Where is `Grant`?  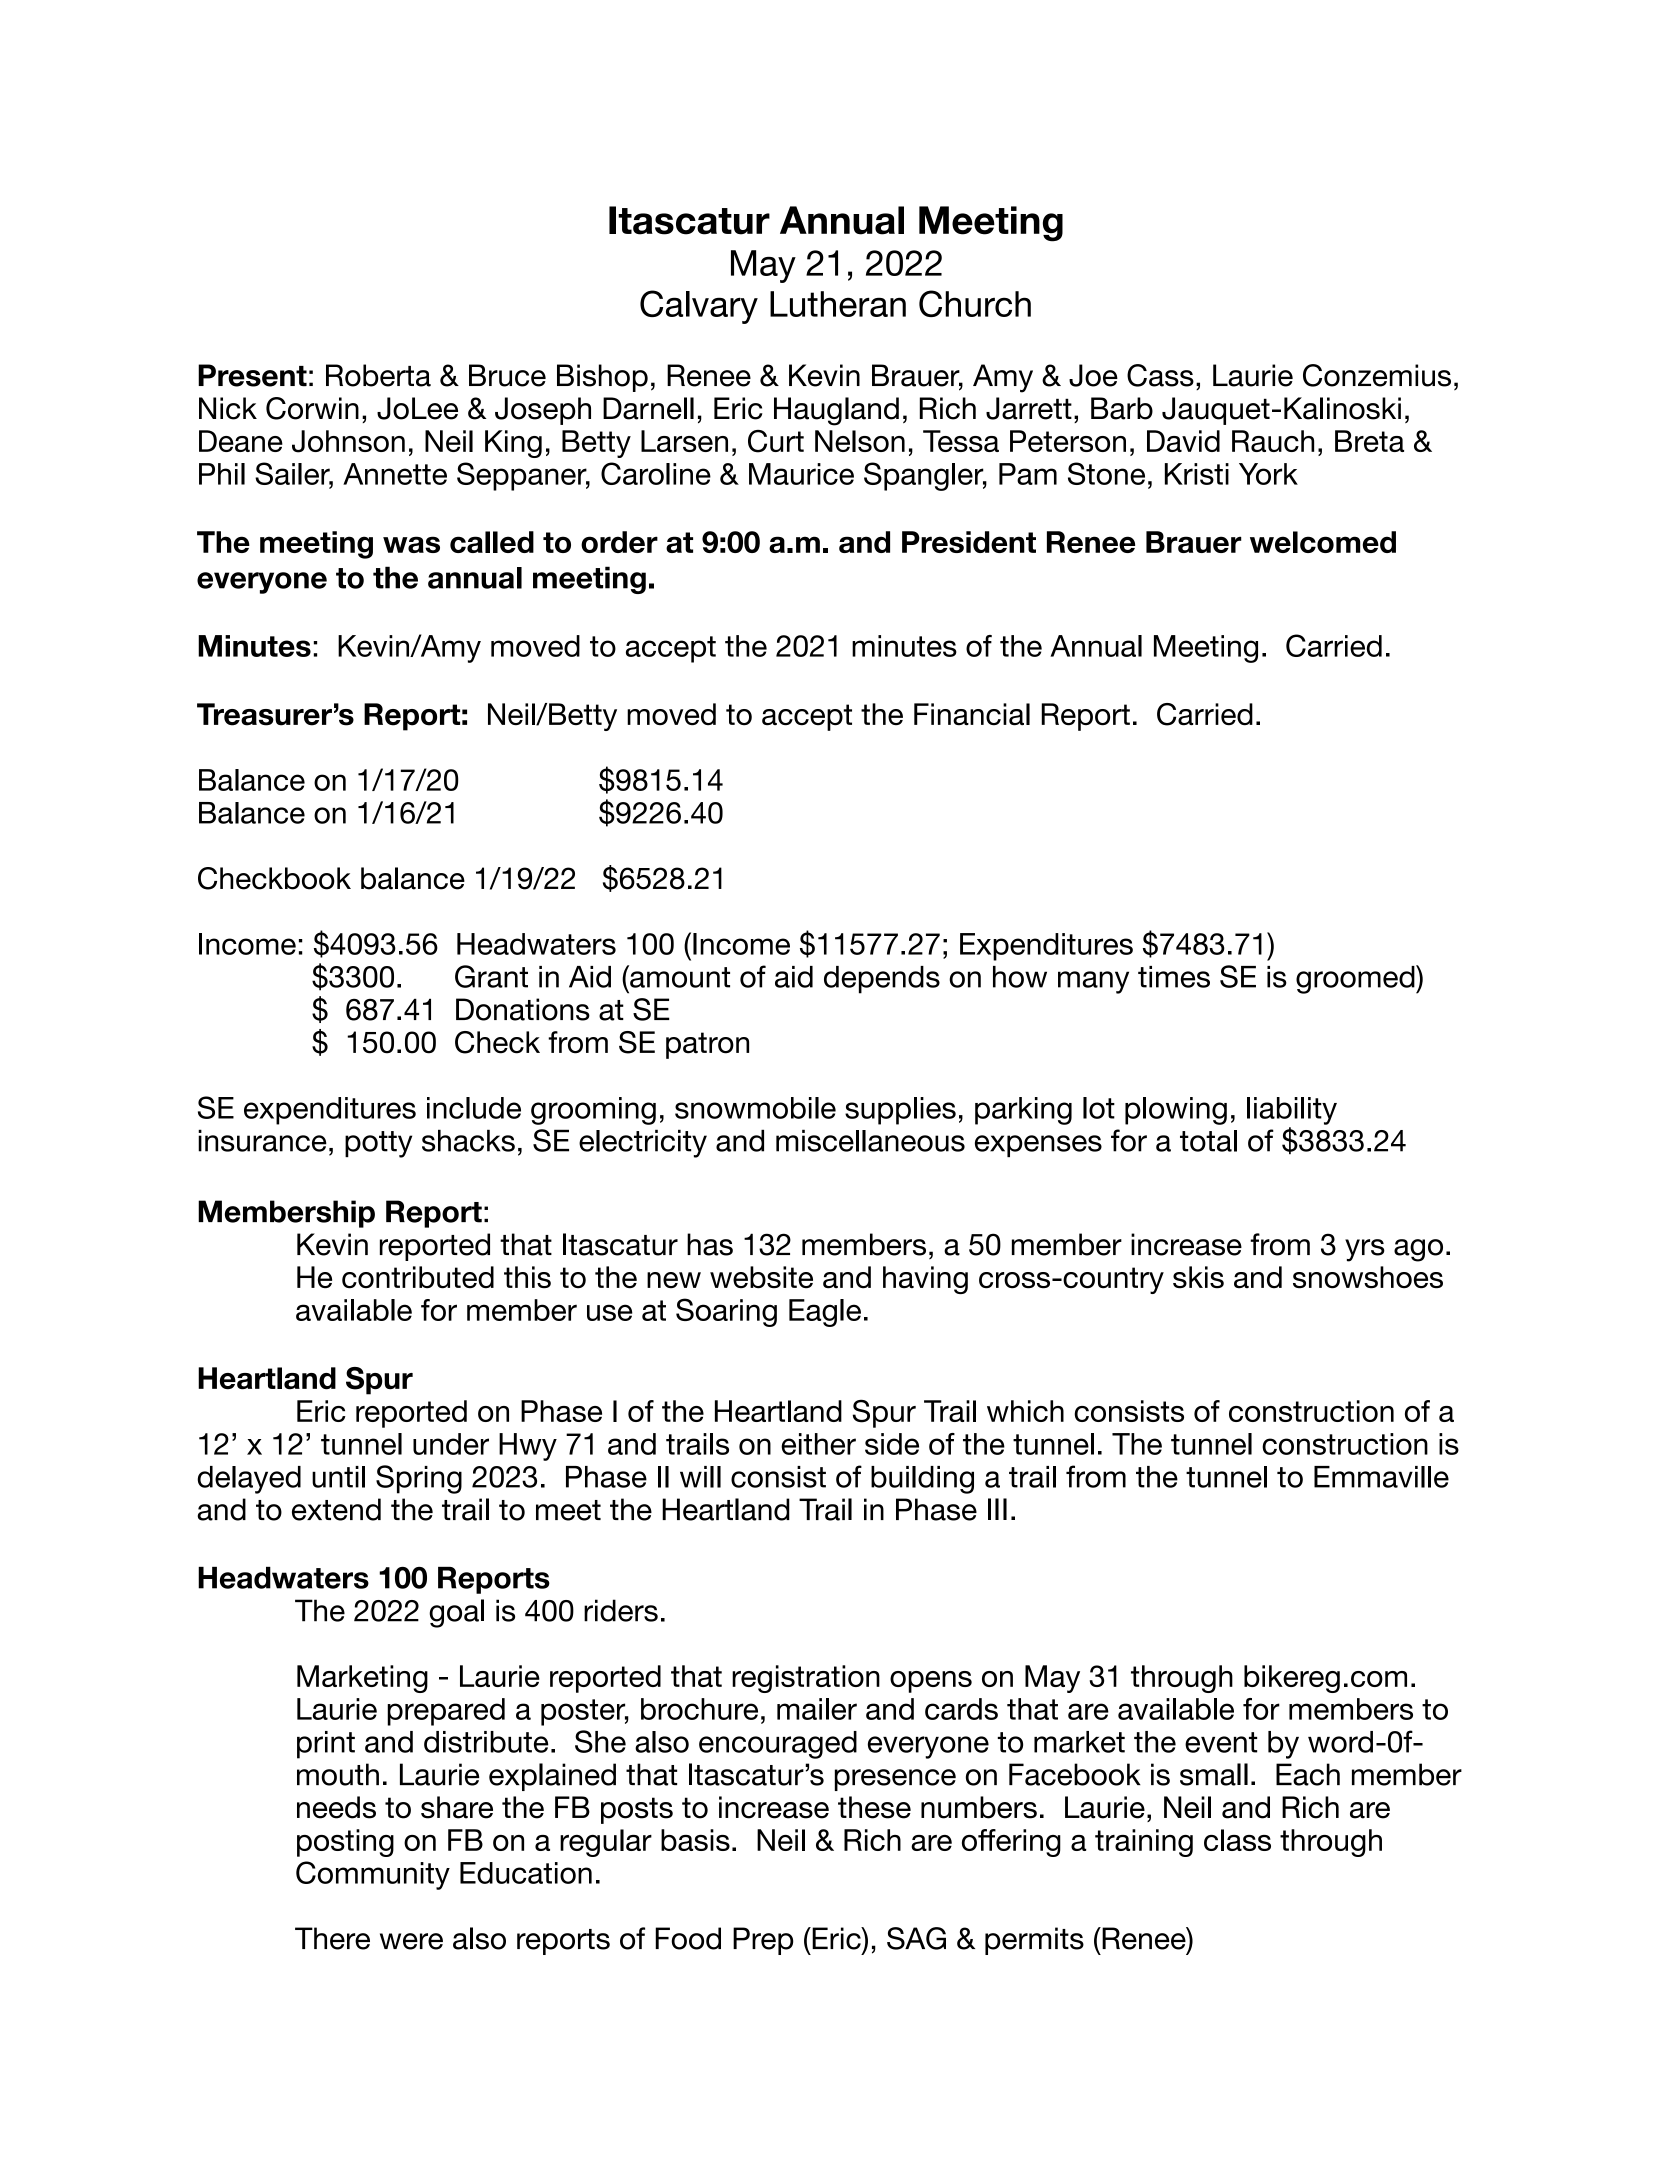 Grant is located at coordinates (491, 976).
